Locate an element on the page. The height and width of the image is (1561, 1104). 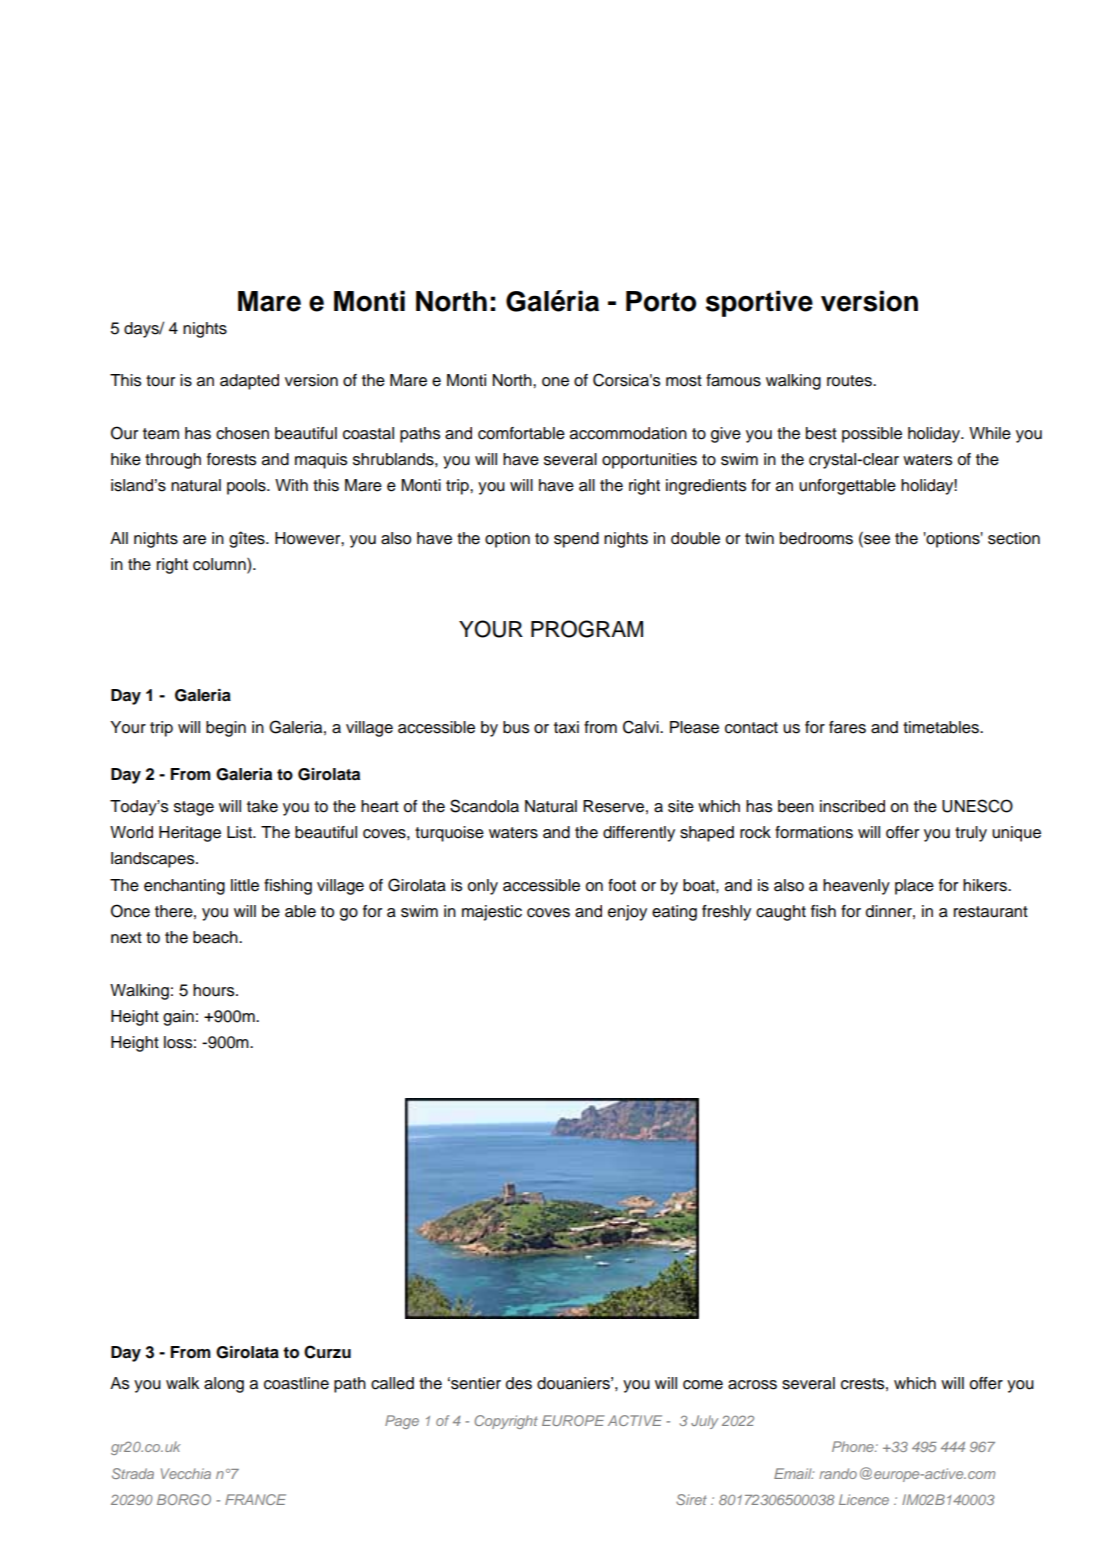
adapted is located at coordinates (249, 382).
